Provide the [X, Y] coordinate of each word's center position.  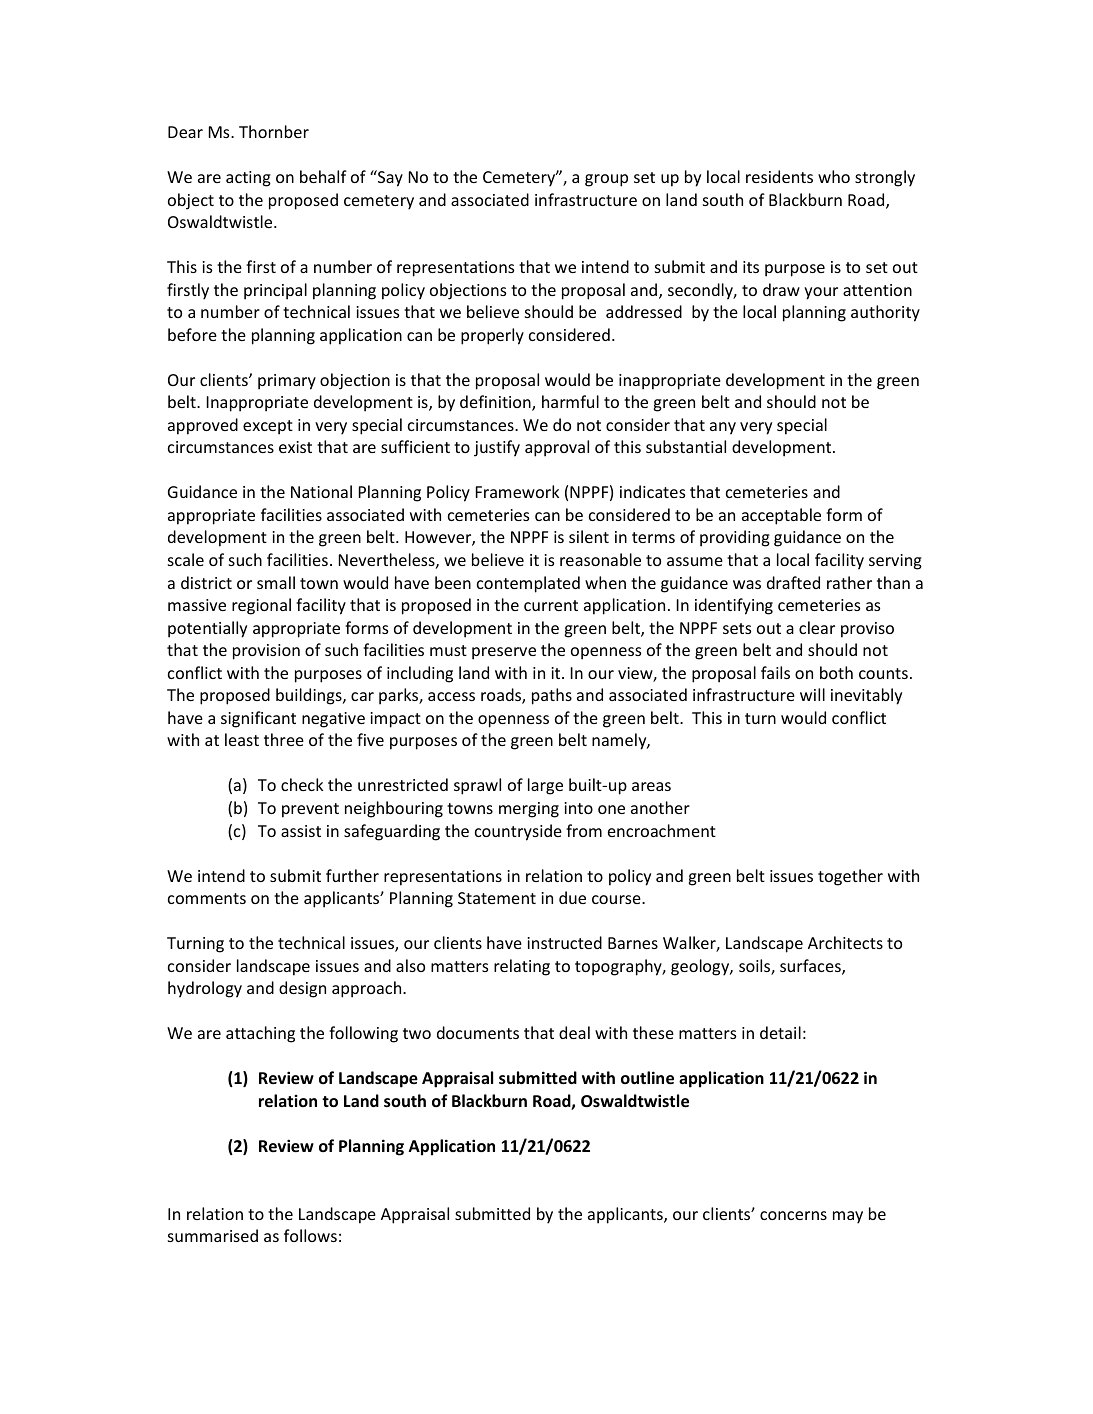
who [834, 176]
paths [552, 696]
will [812, 694]
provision [266, 652]
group [606, 180]
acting [248, 179]
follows [310, 1235]
